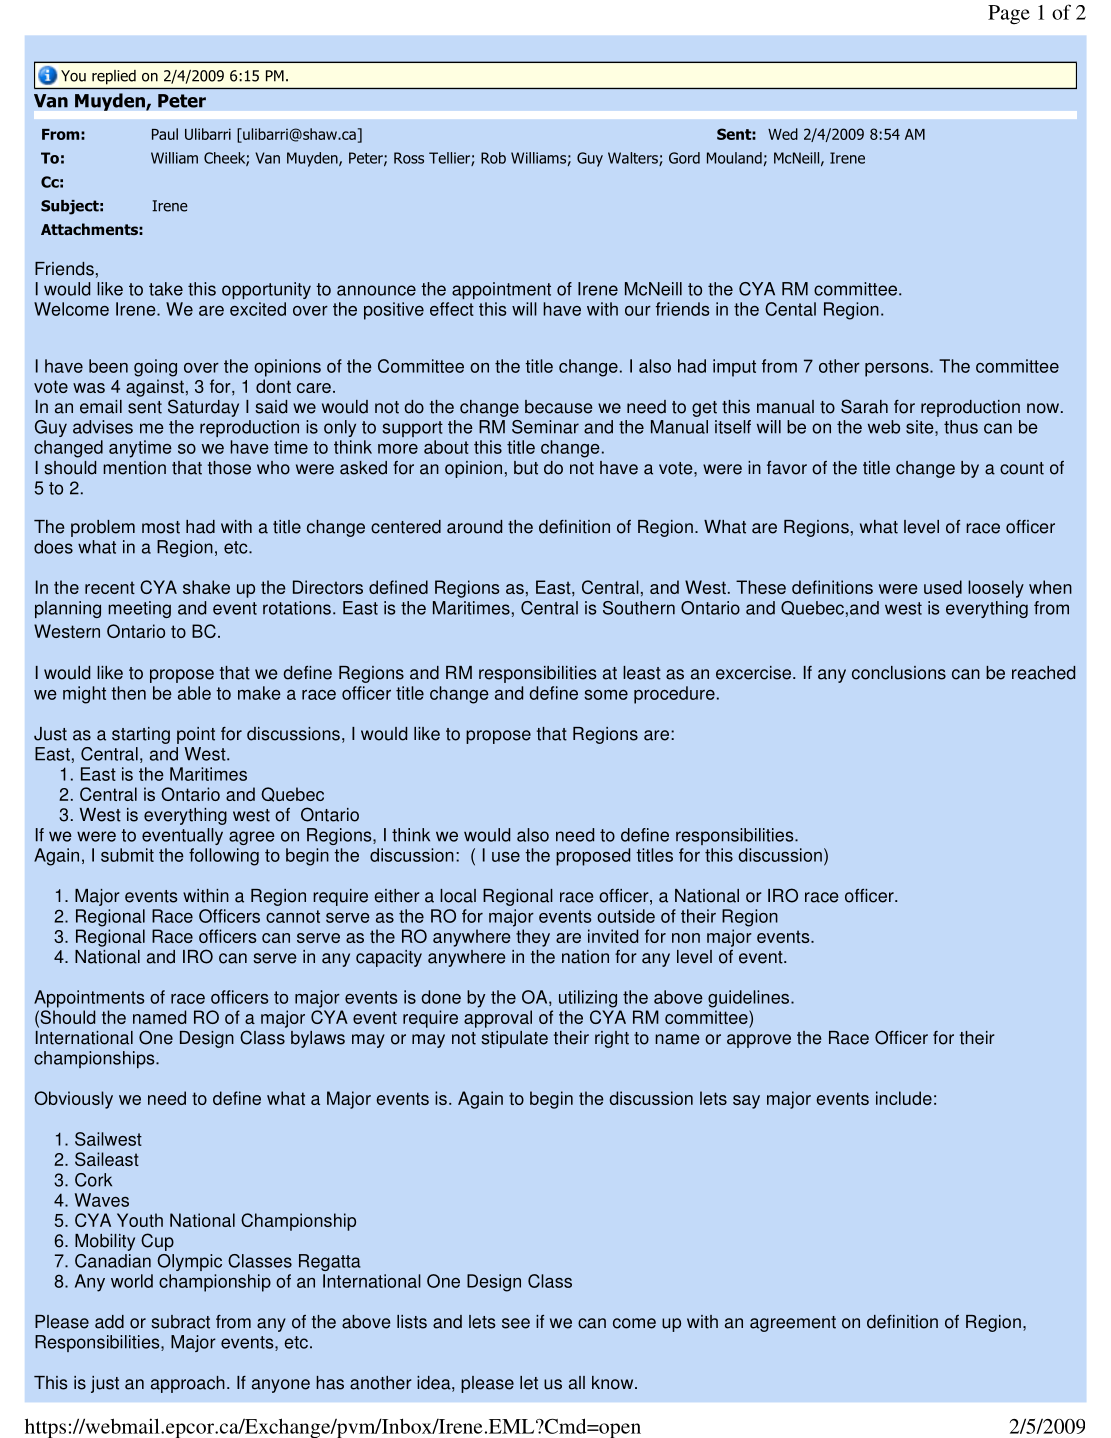 This screenshot has width=1111, height=1438. Describe the element at coordinates (614, 1383) in the screenshot. I see `know` at that location.
